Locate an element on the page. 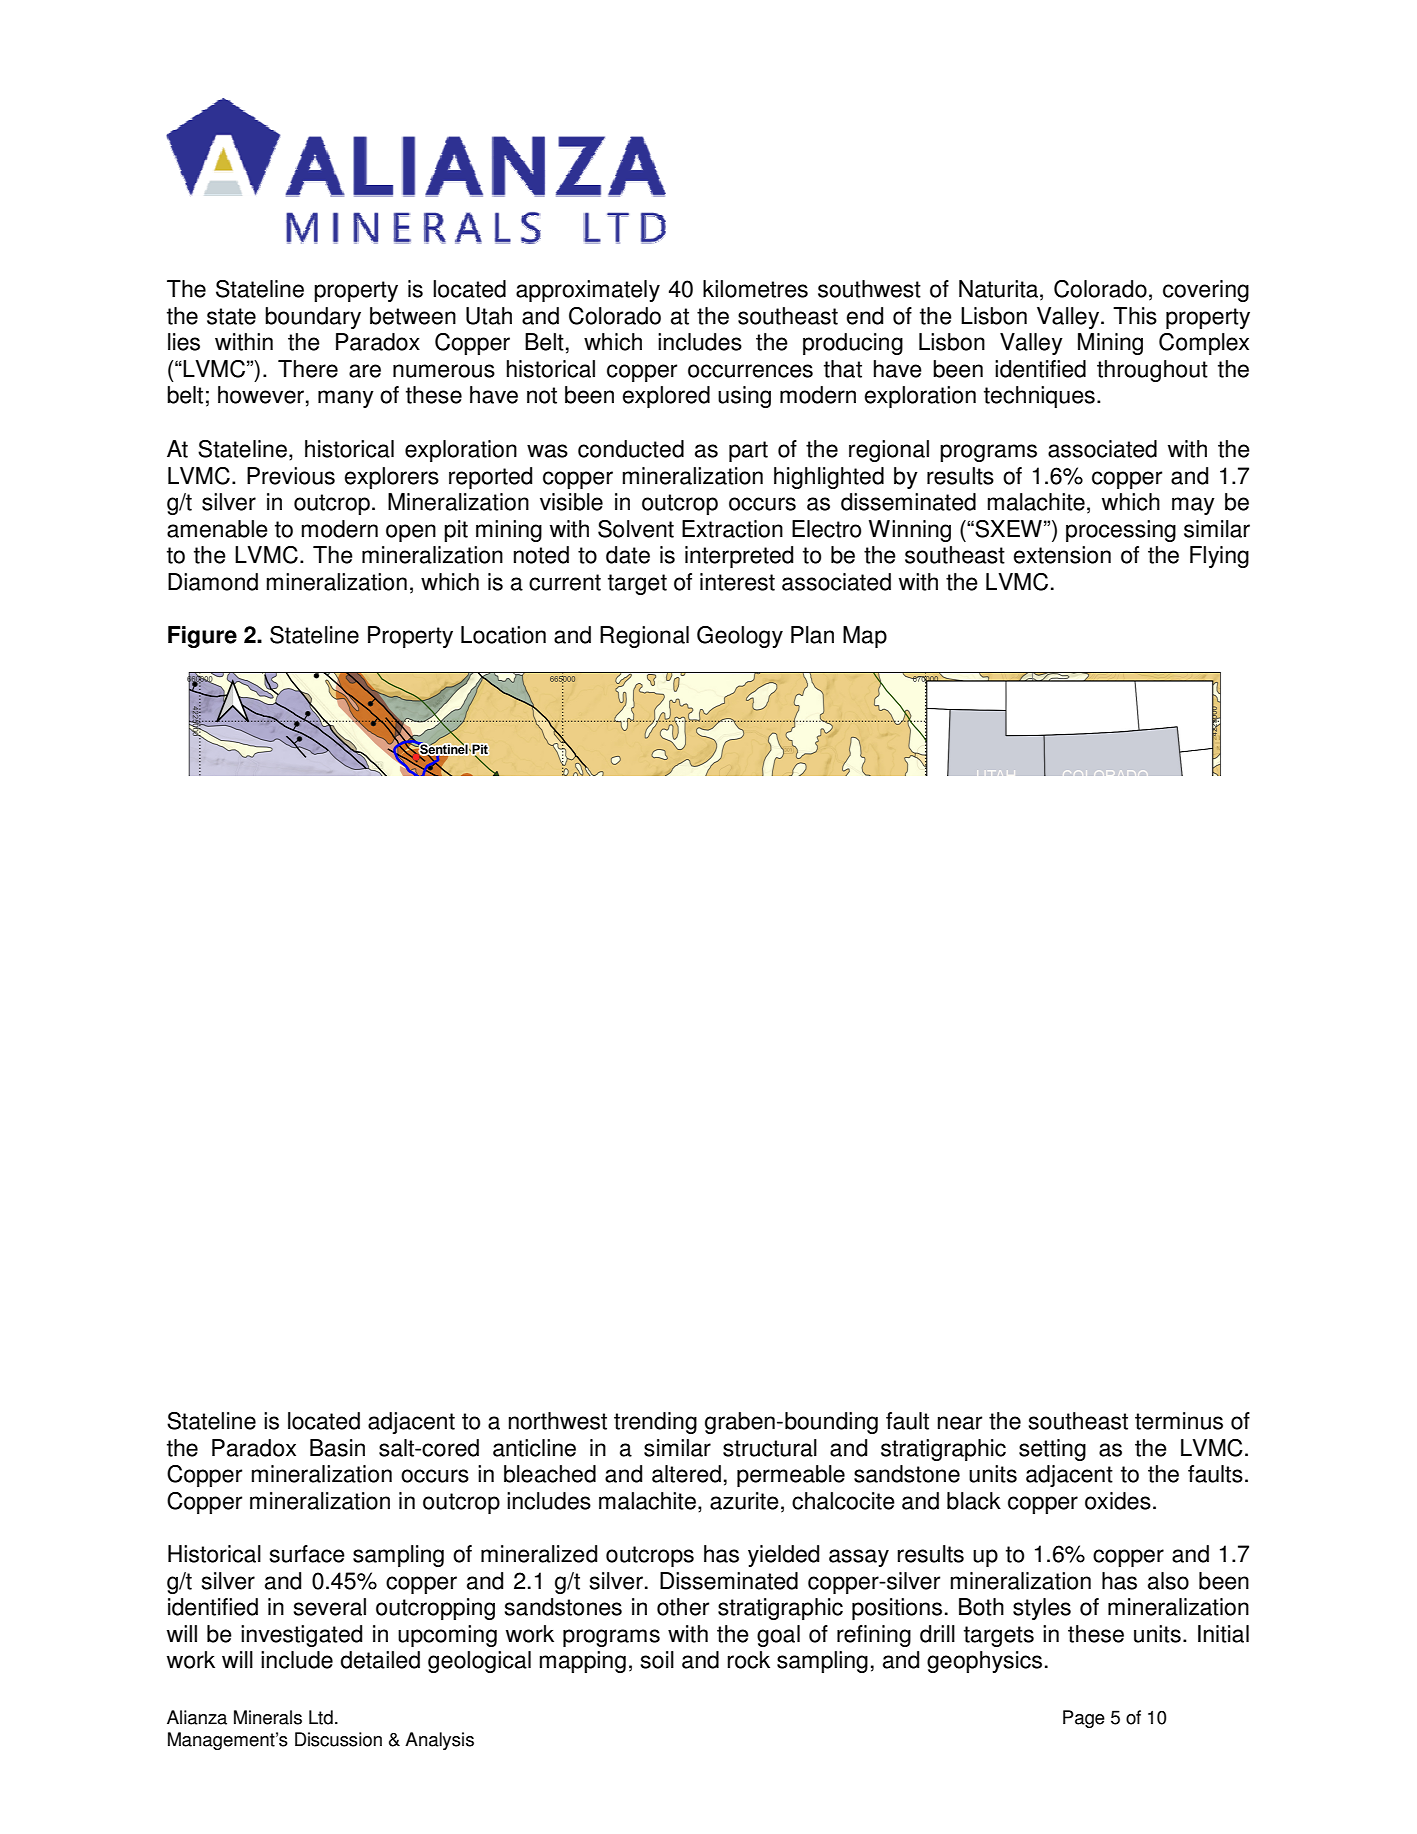 Image resolution: width=1417 pixels, height=1834 pixels. boundary is located at coordinates (313, 318).
